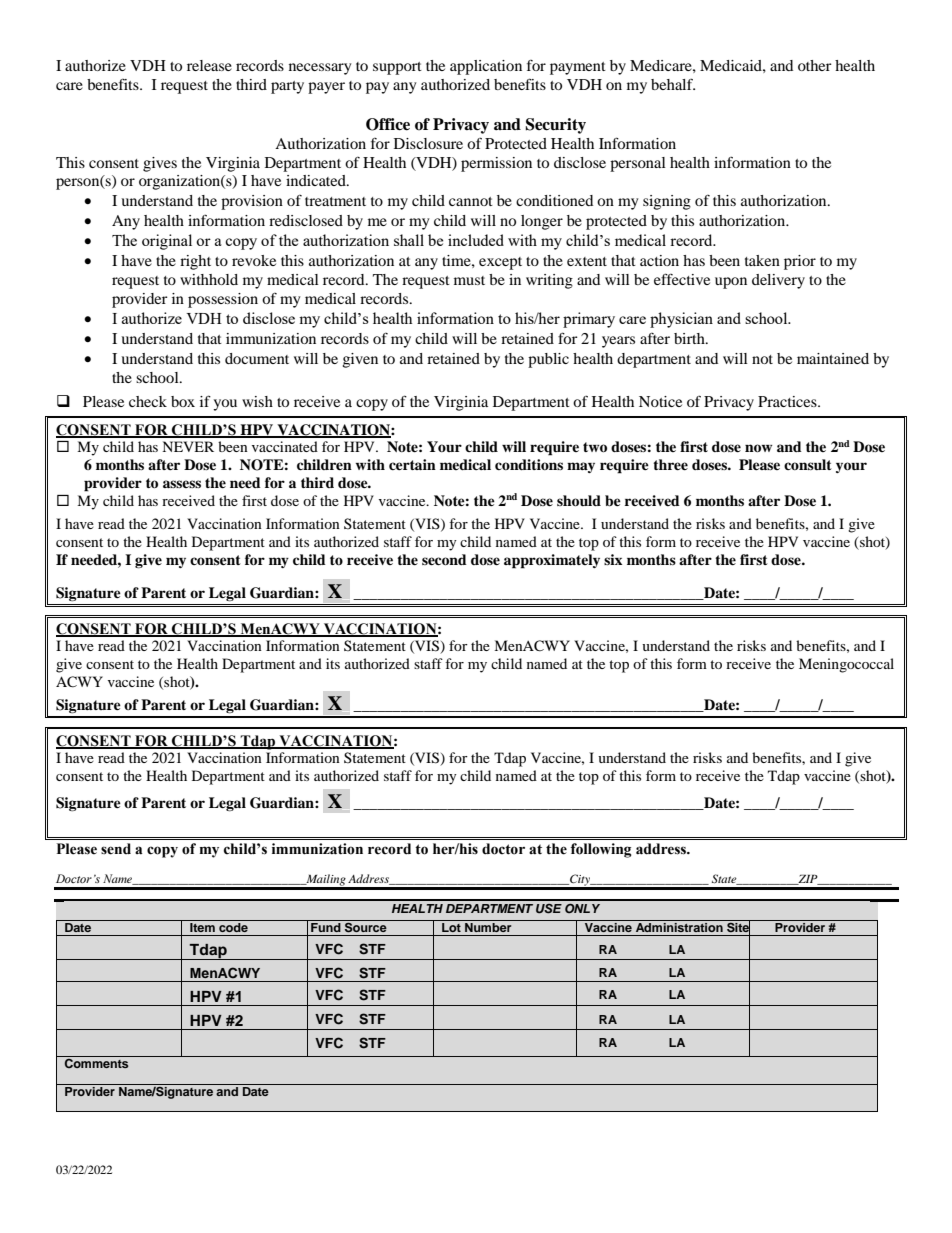 The width and height of the screenshot is (952, 1233). Describe the element at coordinates (209, 65) in the screenshot. I see `release` at that location.
